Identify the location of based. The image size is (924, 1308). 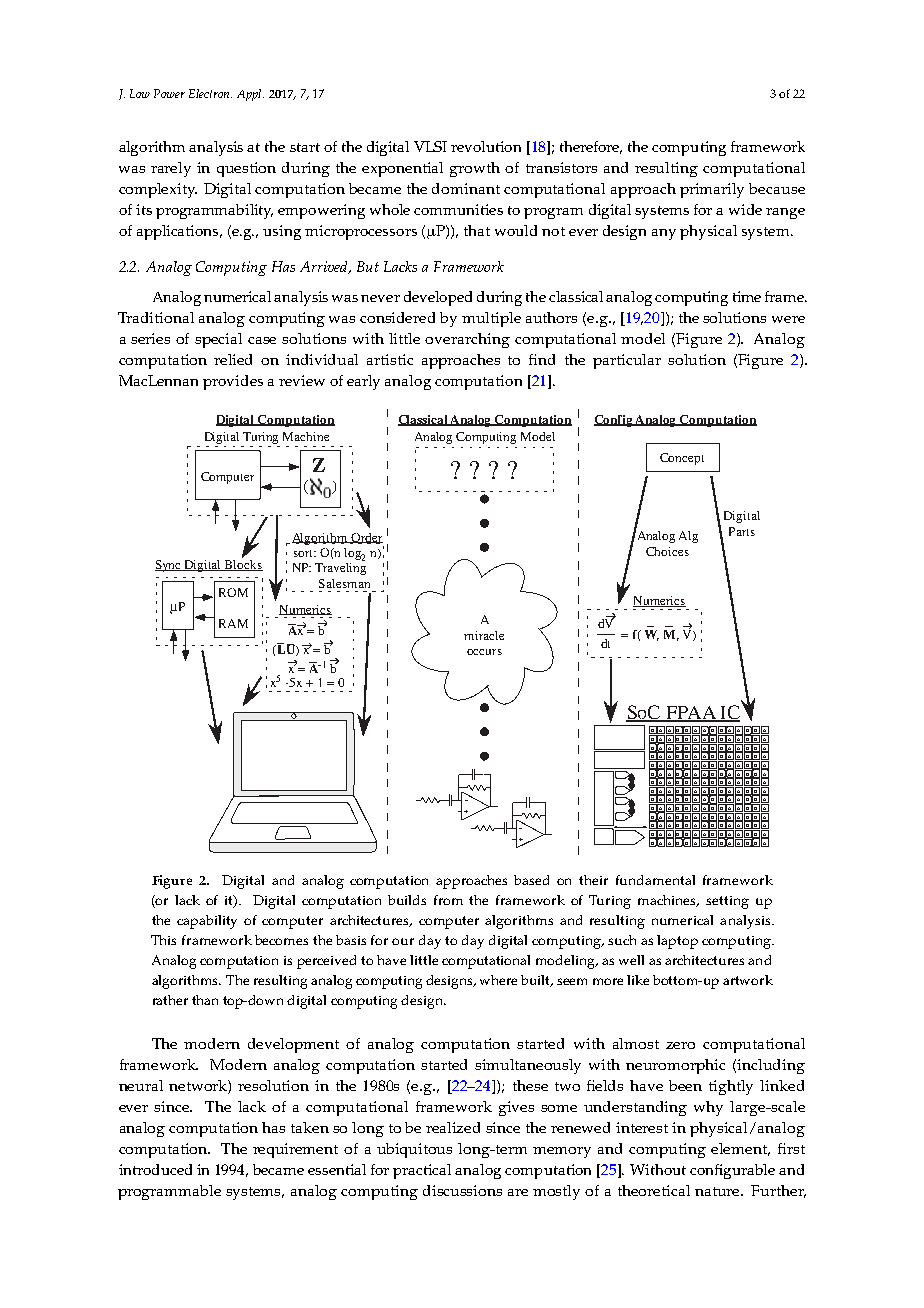
(531, 880).
